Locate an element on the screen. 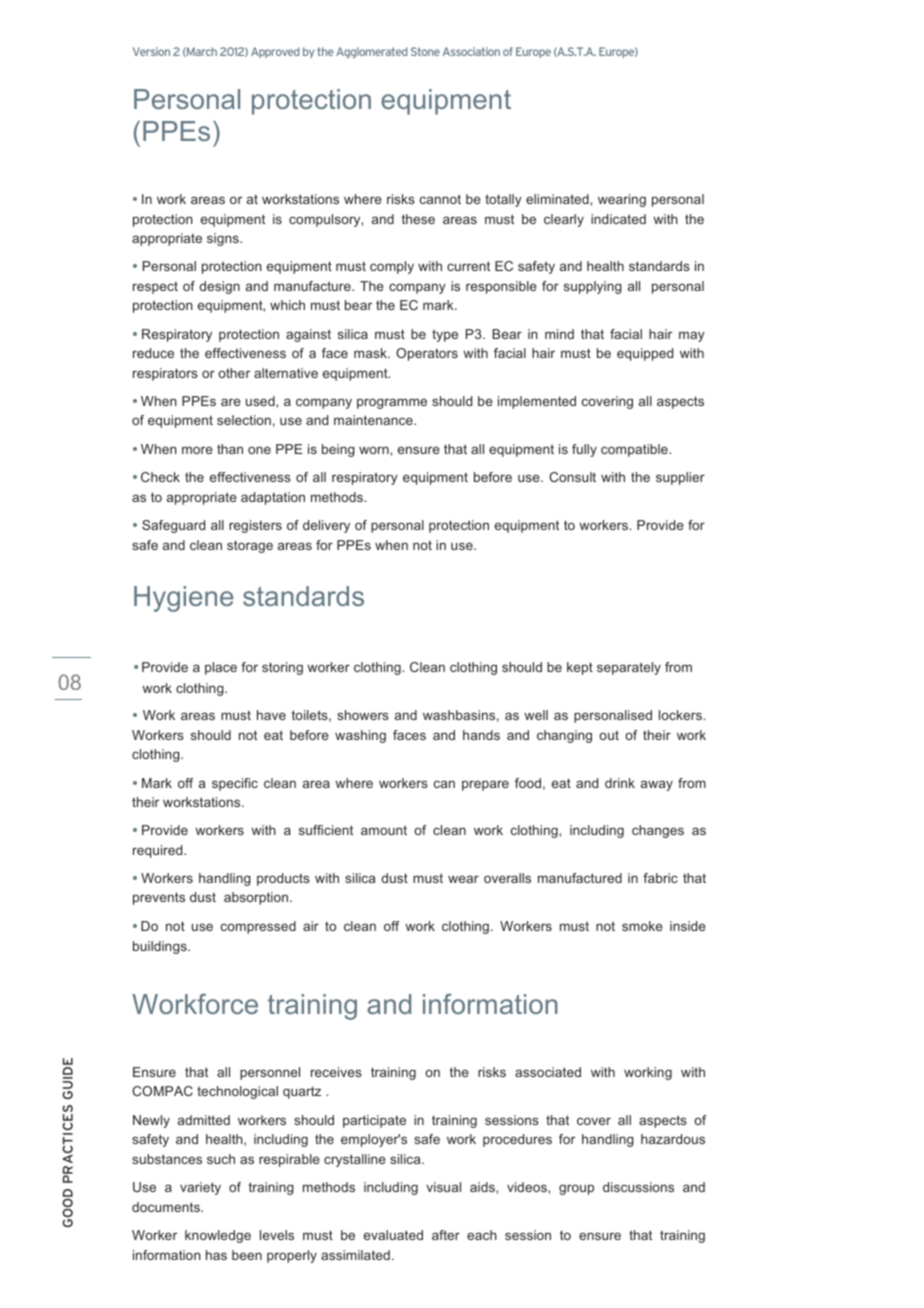 This screenshot has height=1308, width=924. after is located at coordinates (446, 1235).
